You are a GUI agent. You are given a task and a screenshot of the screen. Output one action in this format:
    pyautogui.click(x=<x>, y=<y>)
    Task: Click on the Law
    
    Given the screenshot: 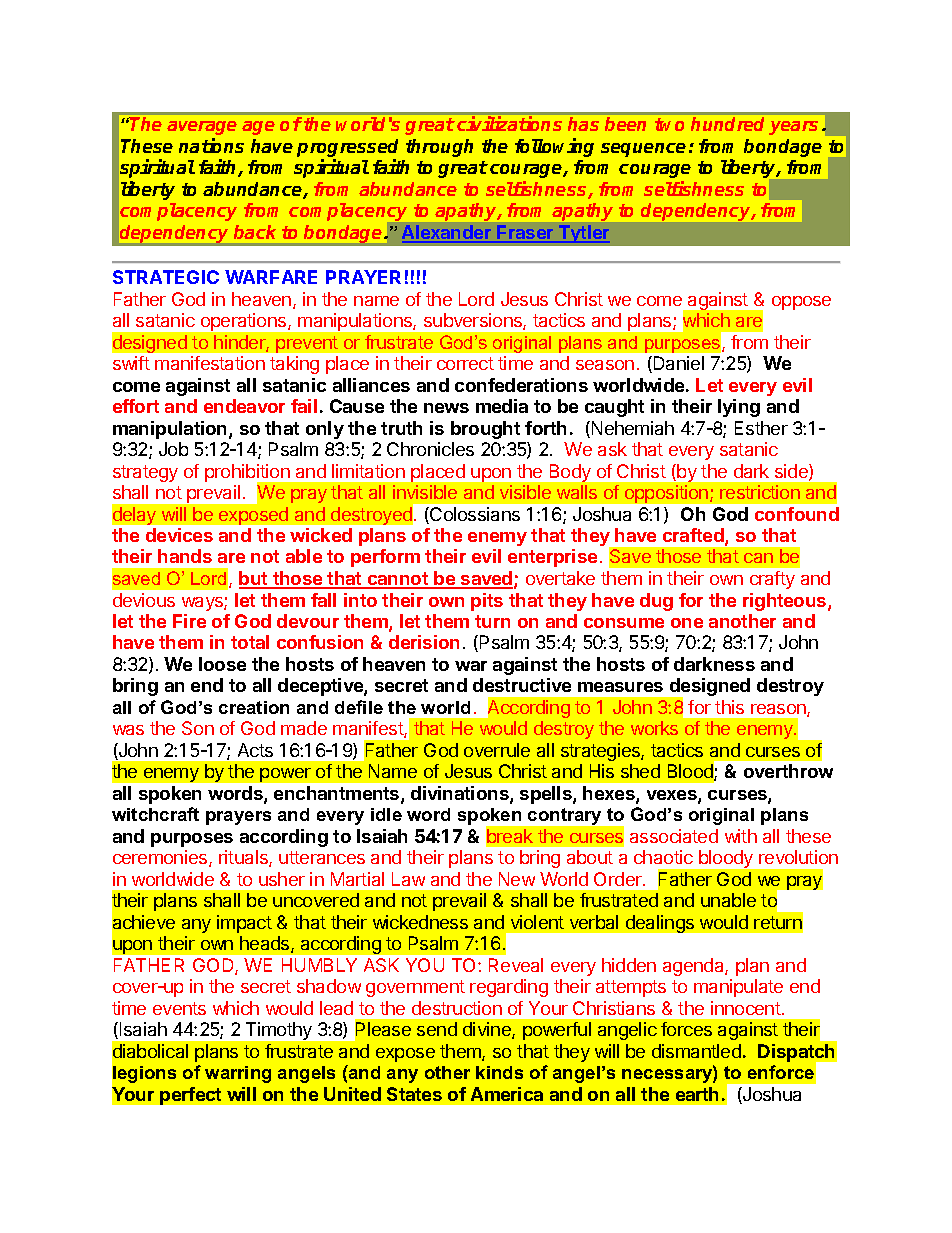 What is the action you would take?
    pyautogui.click(x=408, y=879)
